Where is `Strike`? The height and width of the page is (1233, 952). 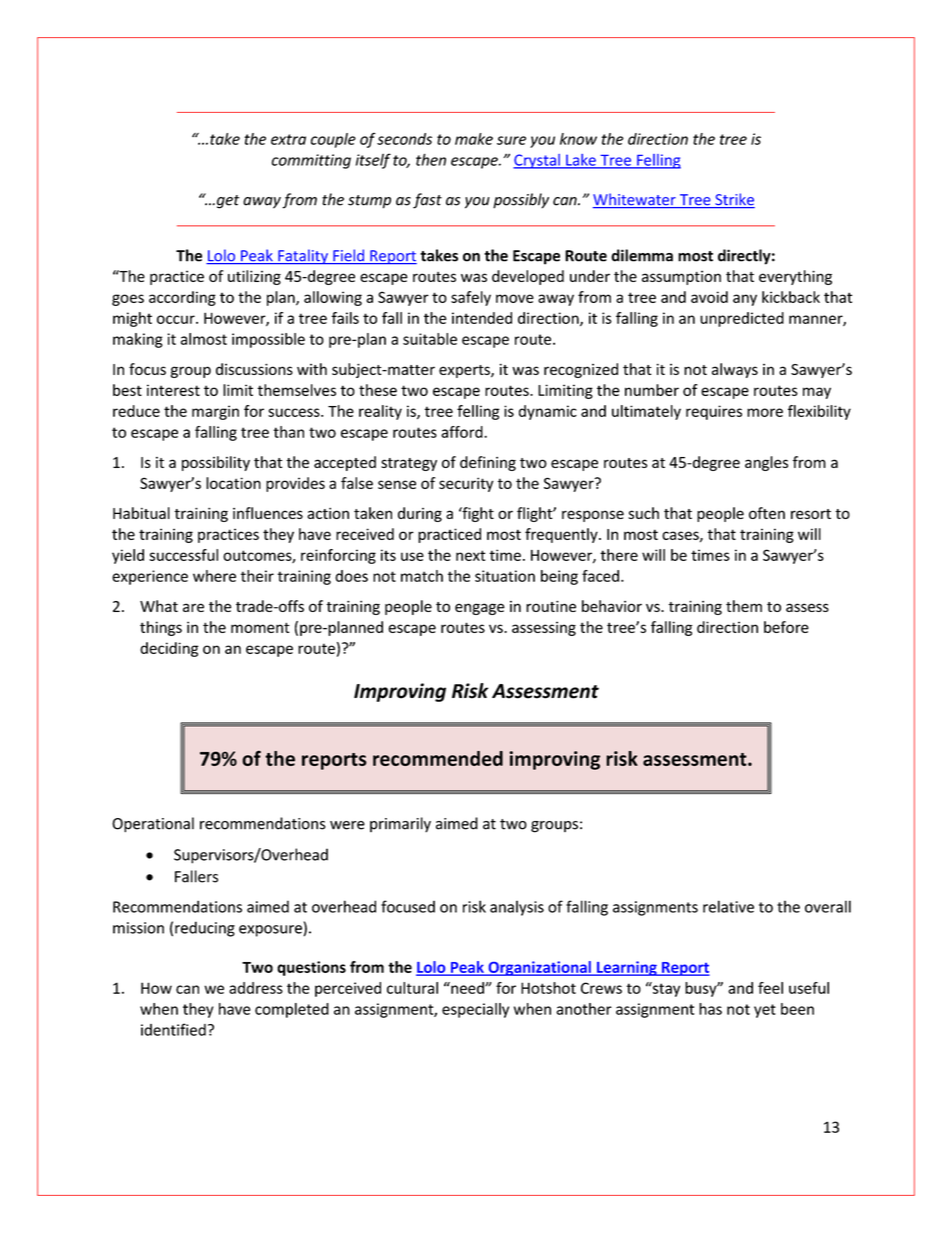
Strike is located at coordinates (734, 200).
